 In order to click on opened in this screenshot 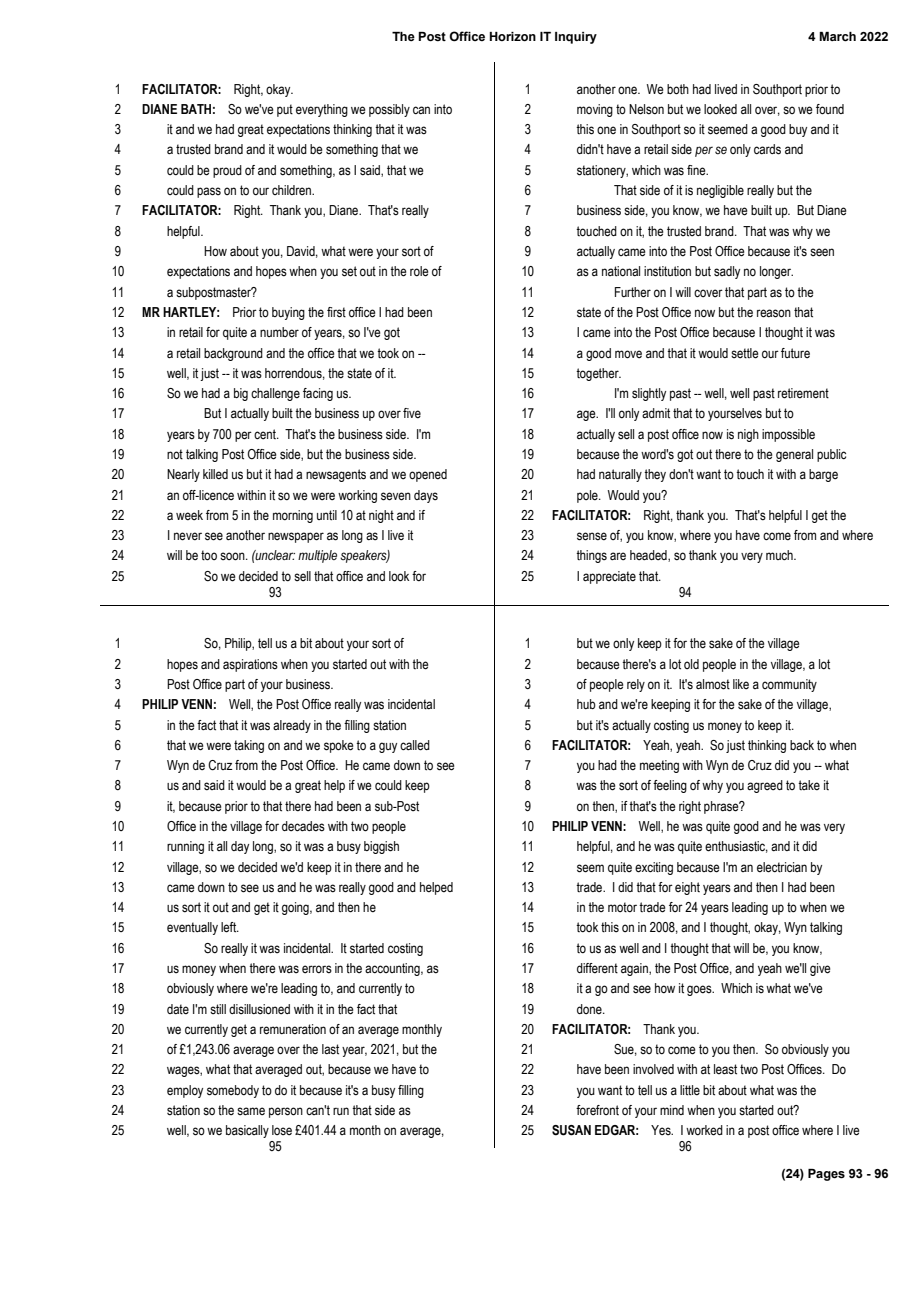, I will do `click(428, 475)`.
